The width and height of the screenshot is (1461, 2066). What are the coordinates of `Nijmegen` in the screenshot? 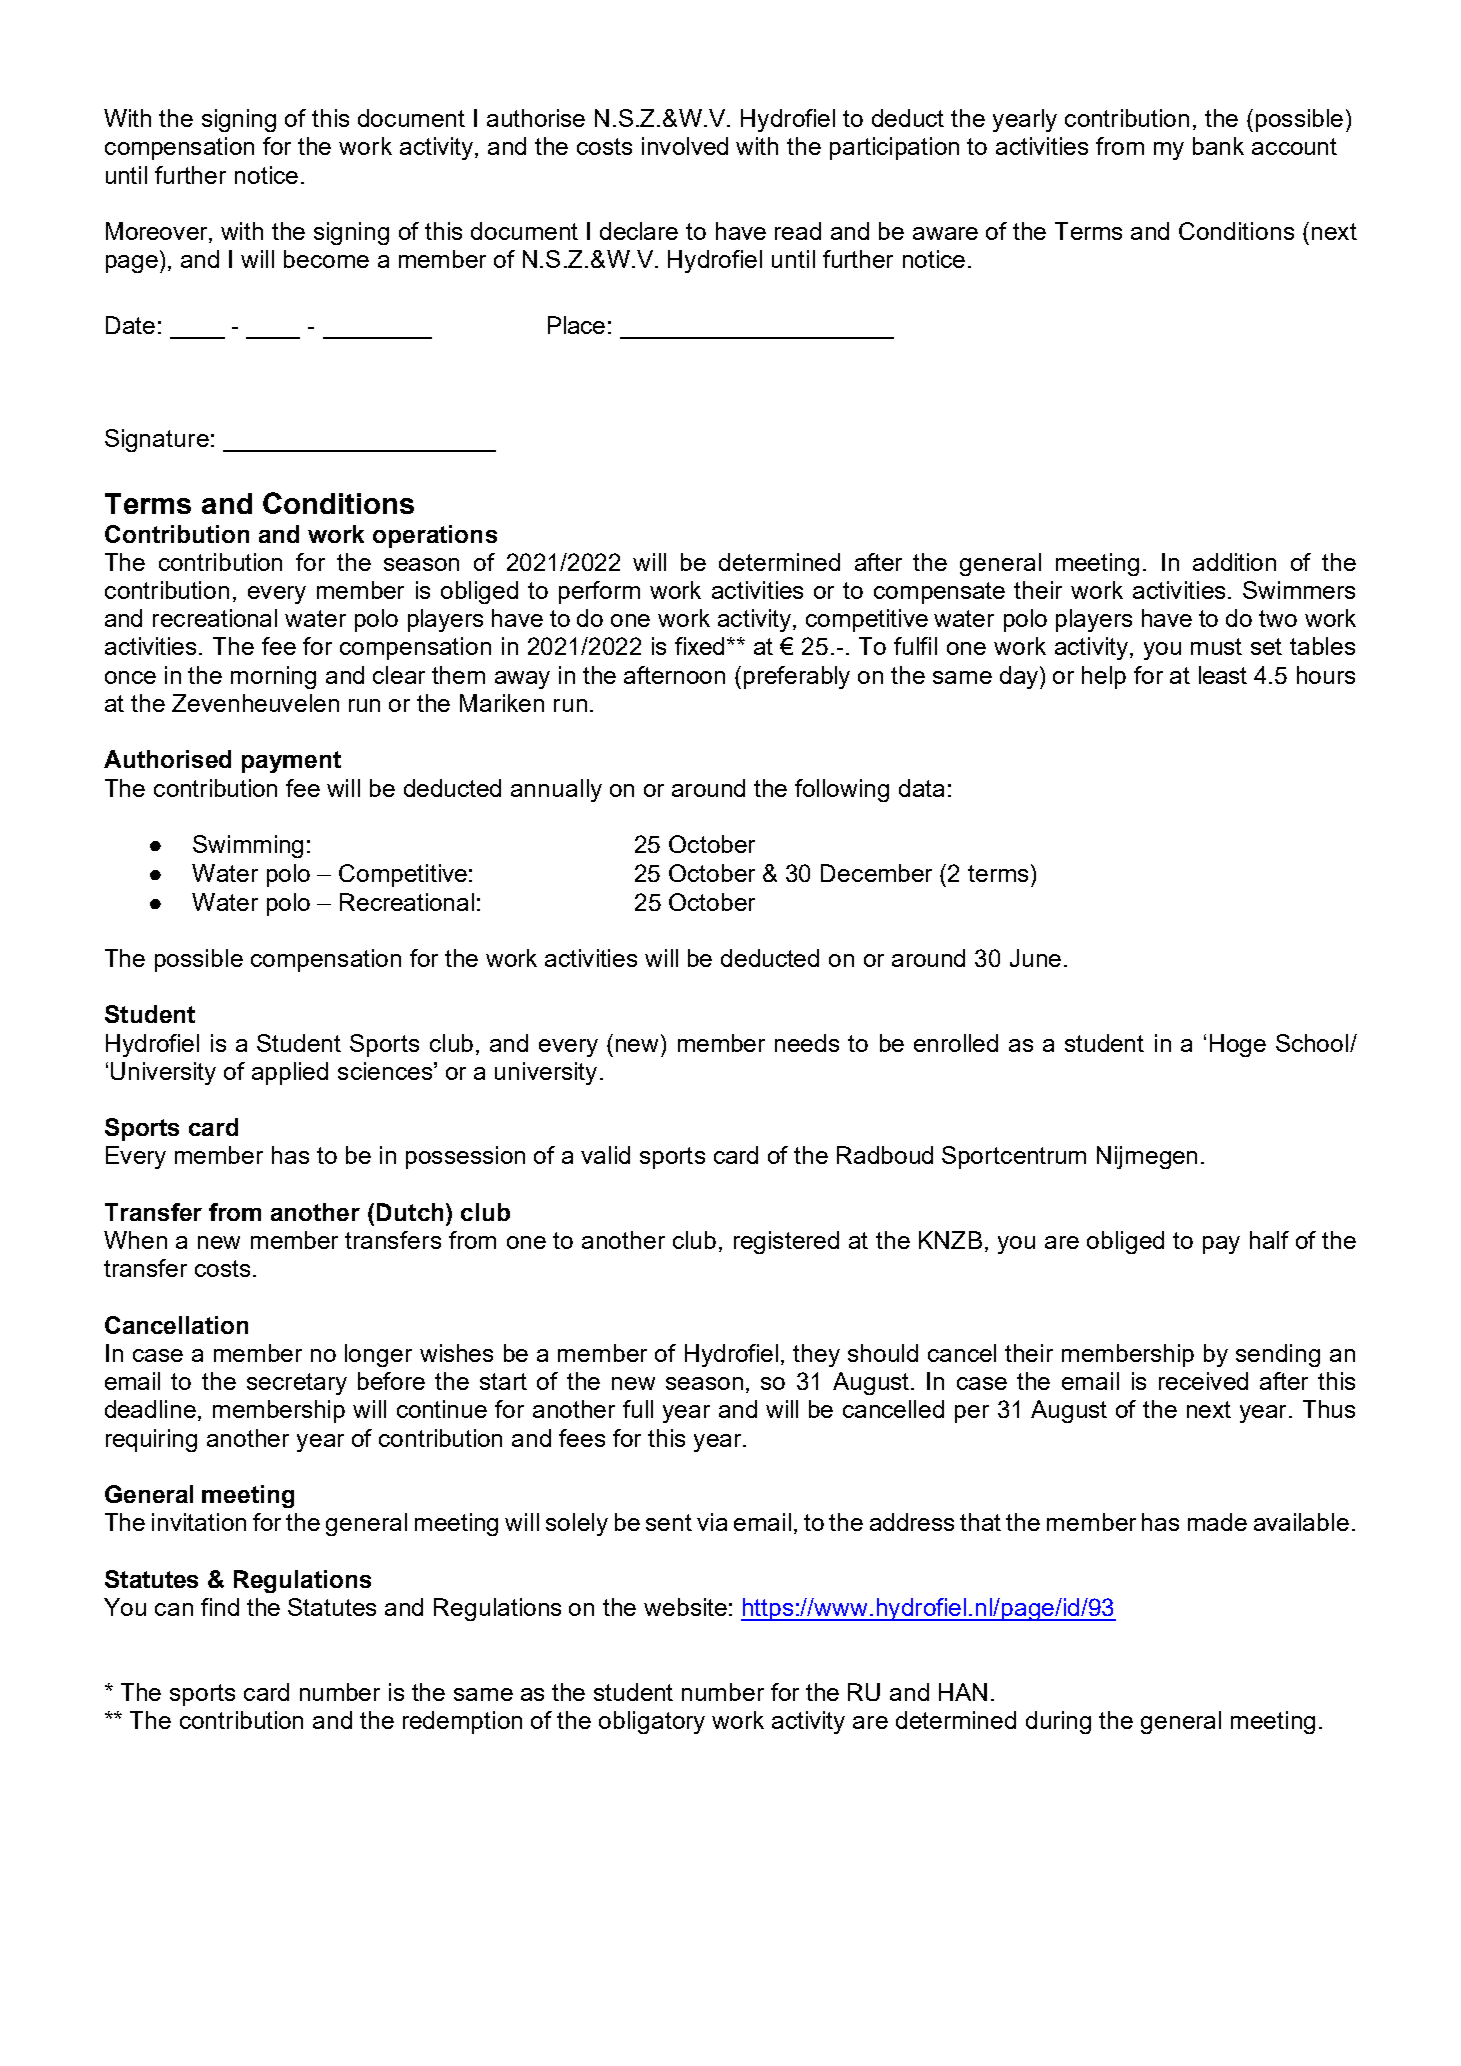 It's located at (1147, 1157).
